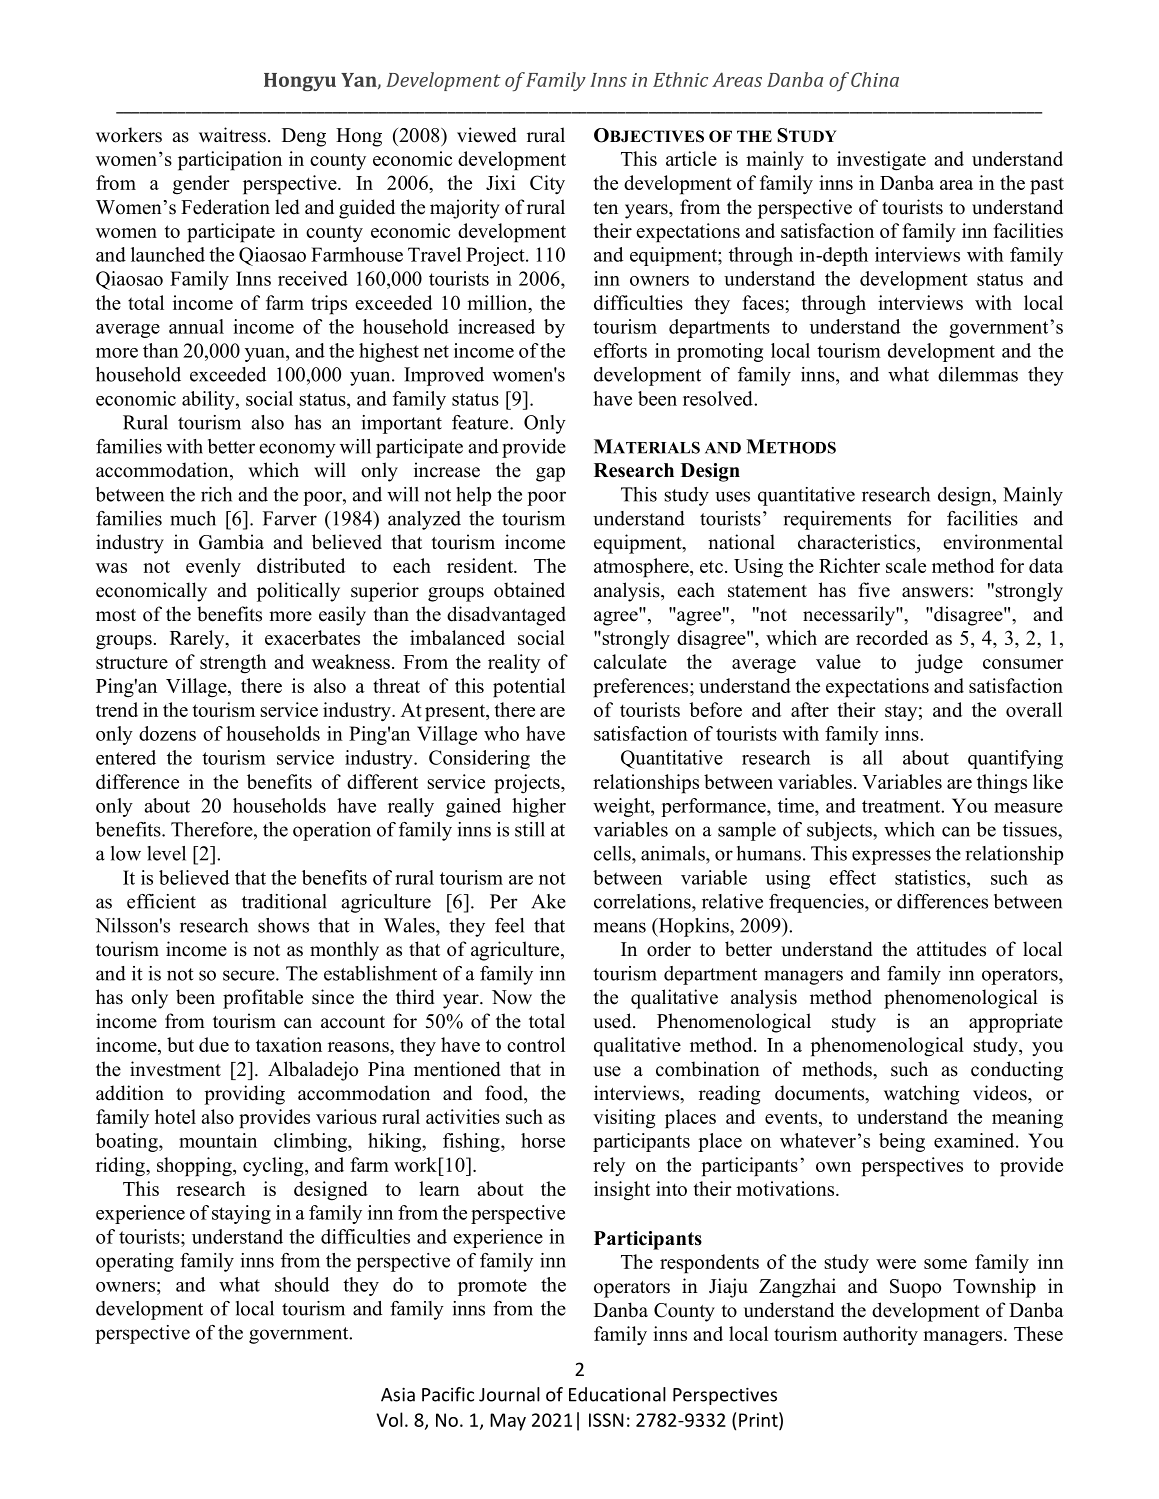 This screenshot has height=1499, width=1159. I want to click on Educational, so click(617, 1394).
